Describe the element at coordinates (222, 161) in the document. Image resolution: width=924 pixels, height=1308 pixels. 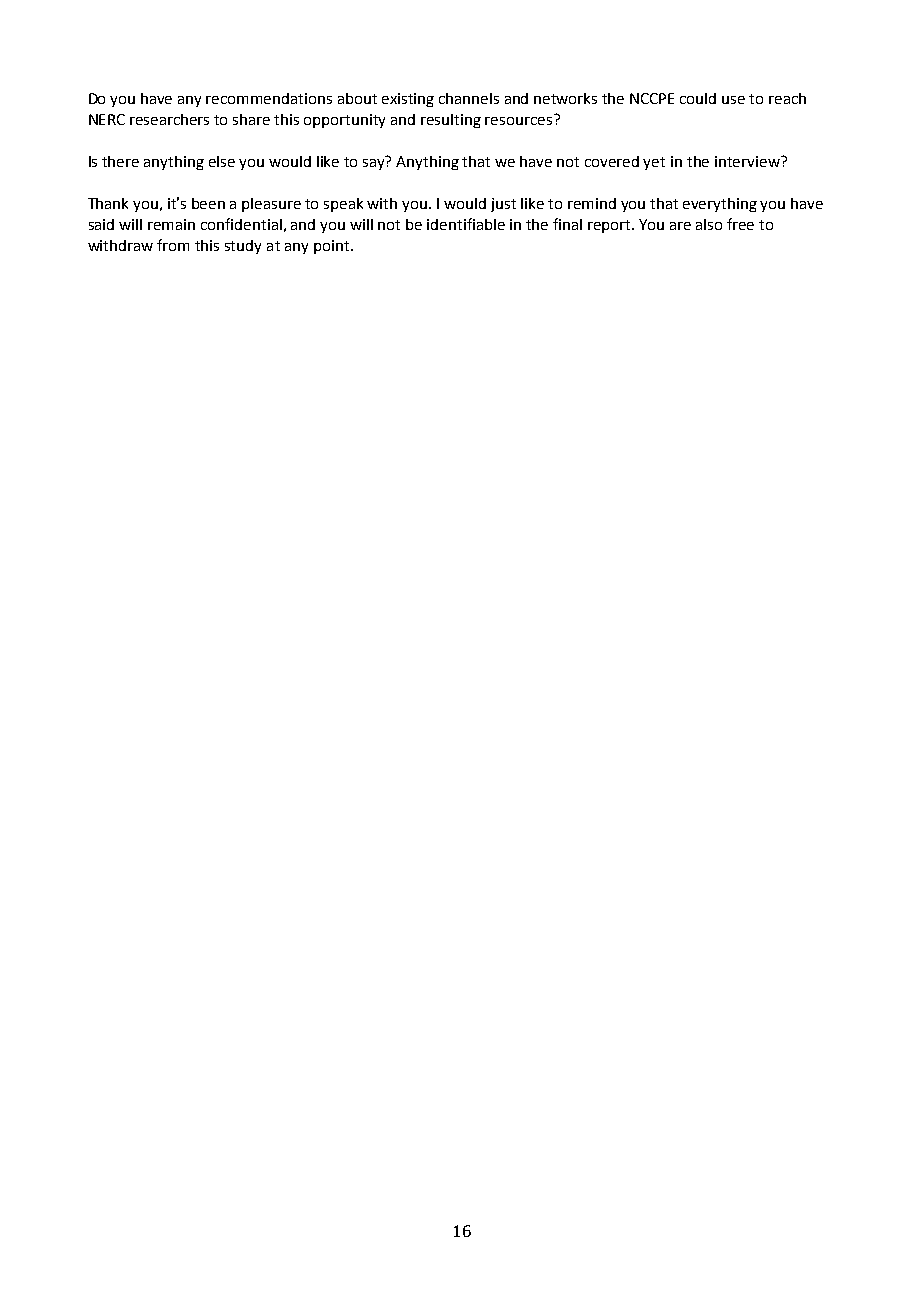
I see `else` at that location.
